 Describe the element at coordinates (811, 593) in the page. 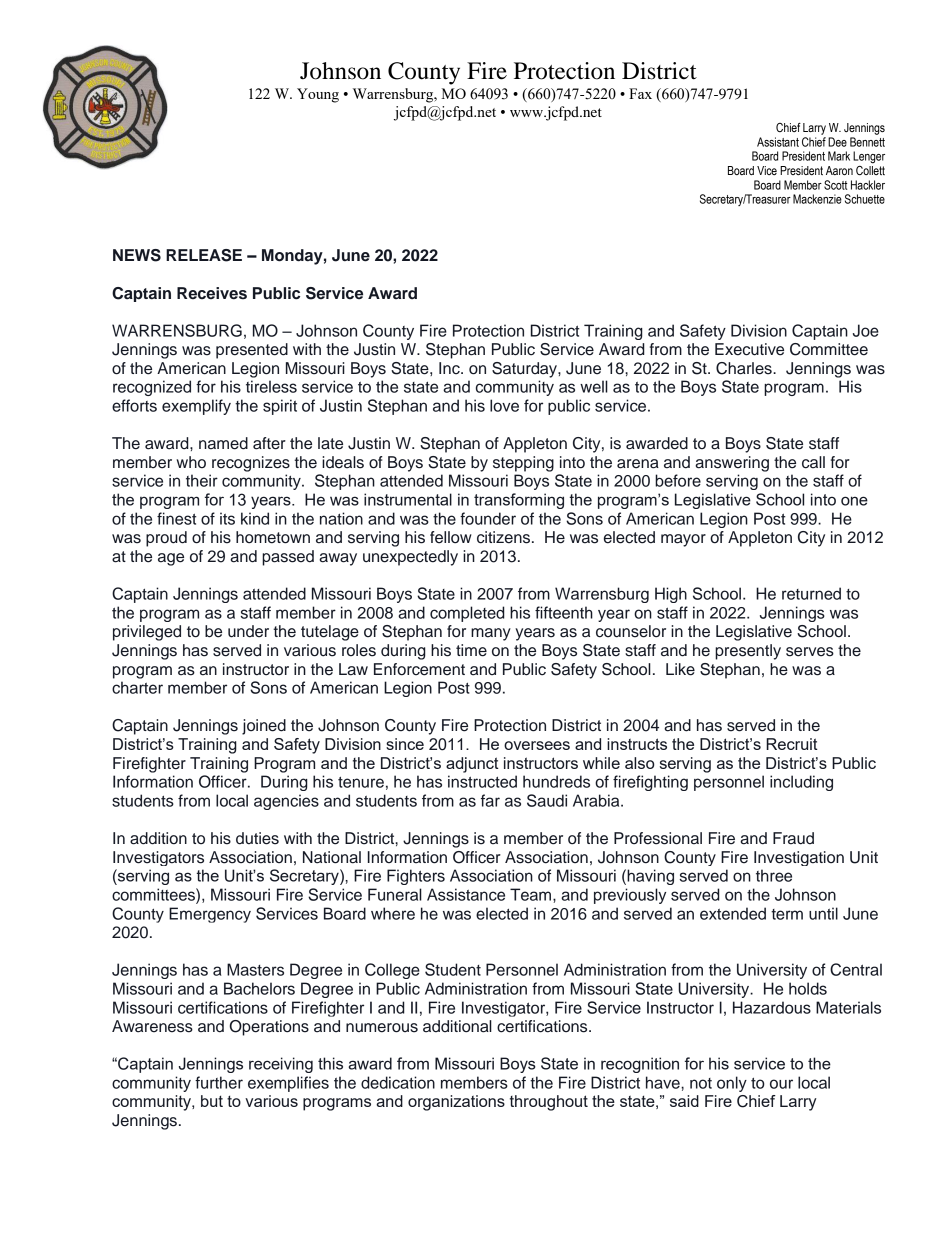

I see `returned` at that location.
